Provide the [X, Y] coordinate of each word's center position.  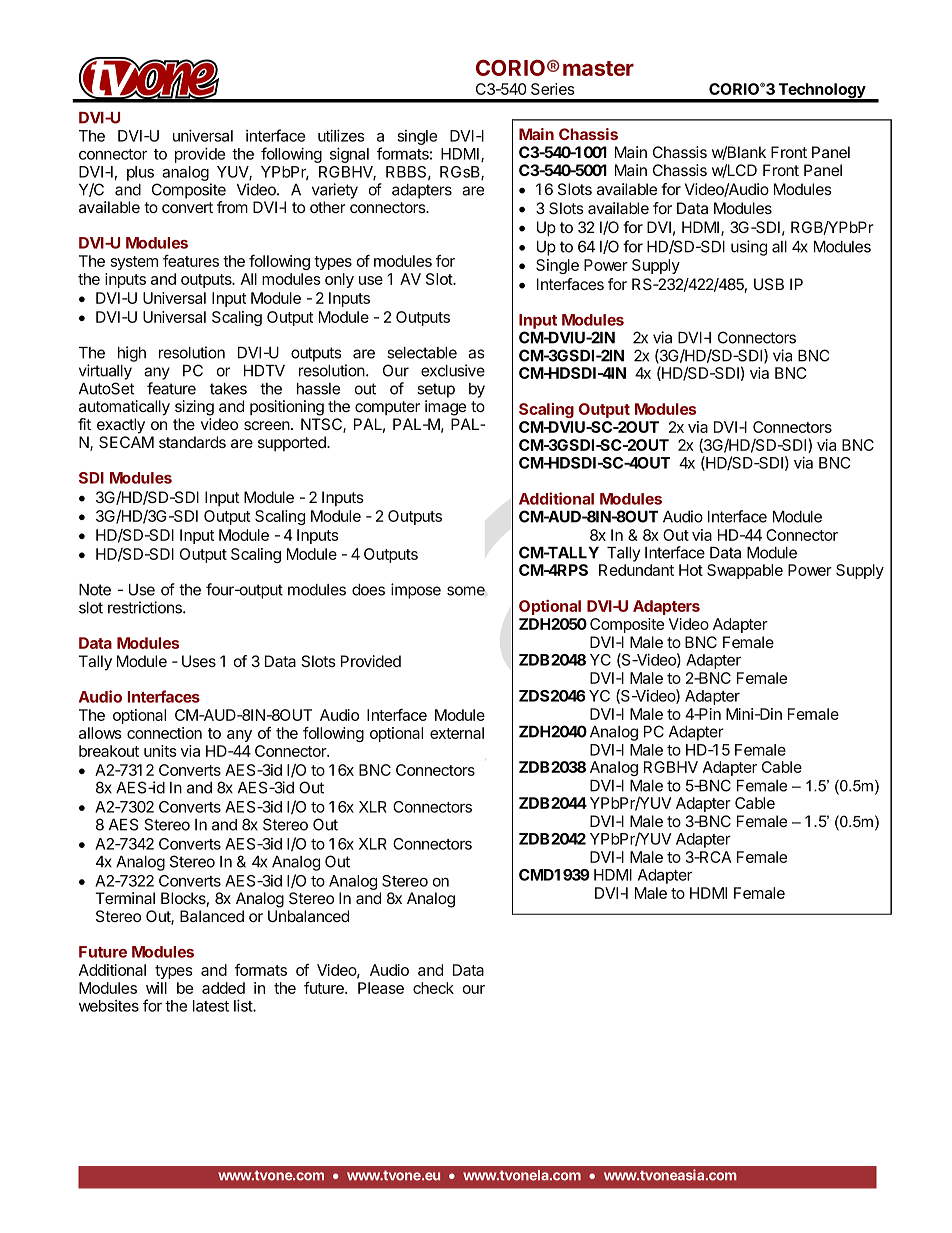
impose [416, 591]
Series [553, 89]
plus [140, 173]
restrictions [146, 607]
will [156, 988]
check [433, 988]
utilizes [341, 135]
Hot [691, 570]
